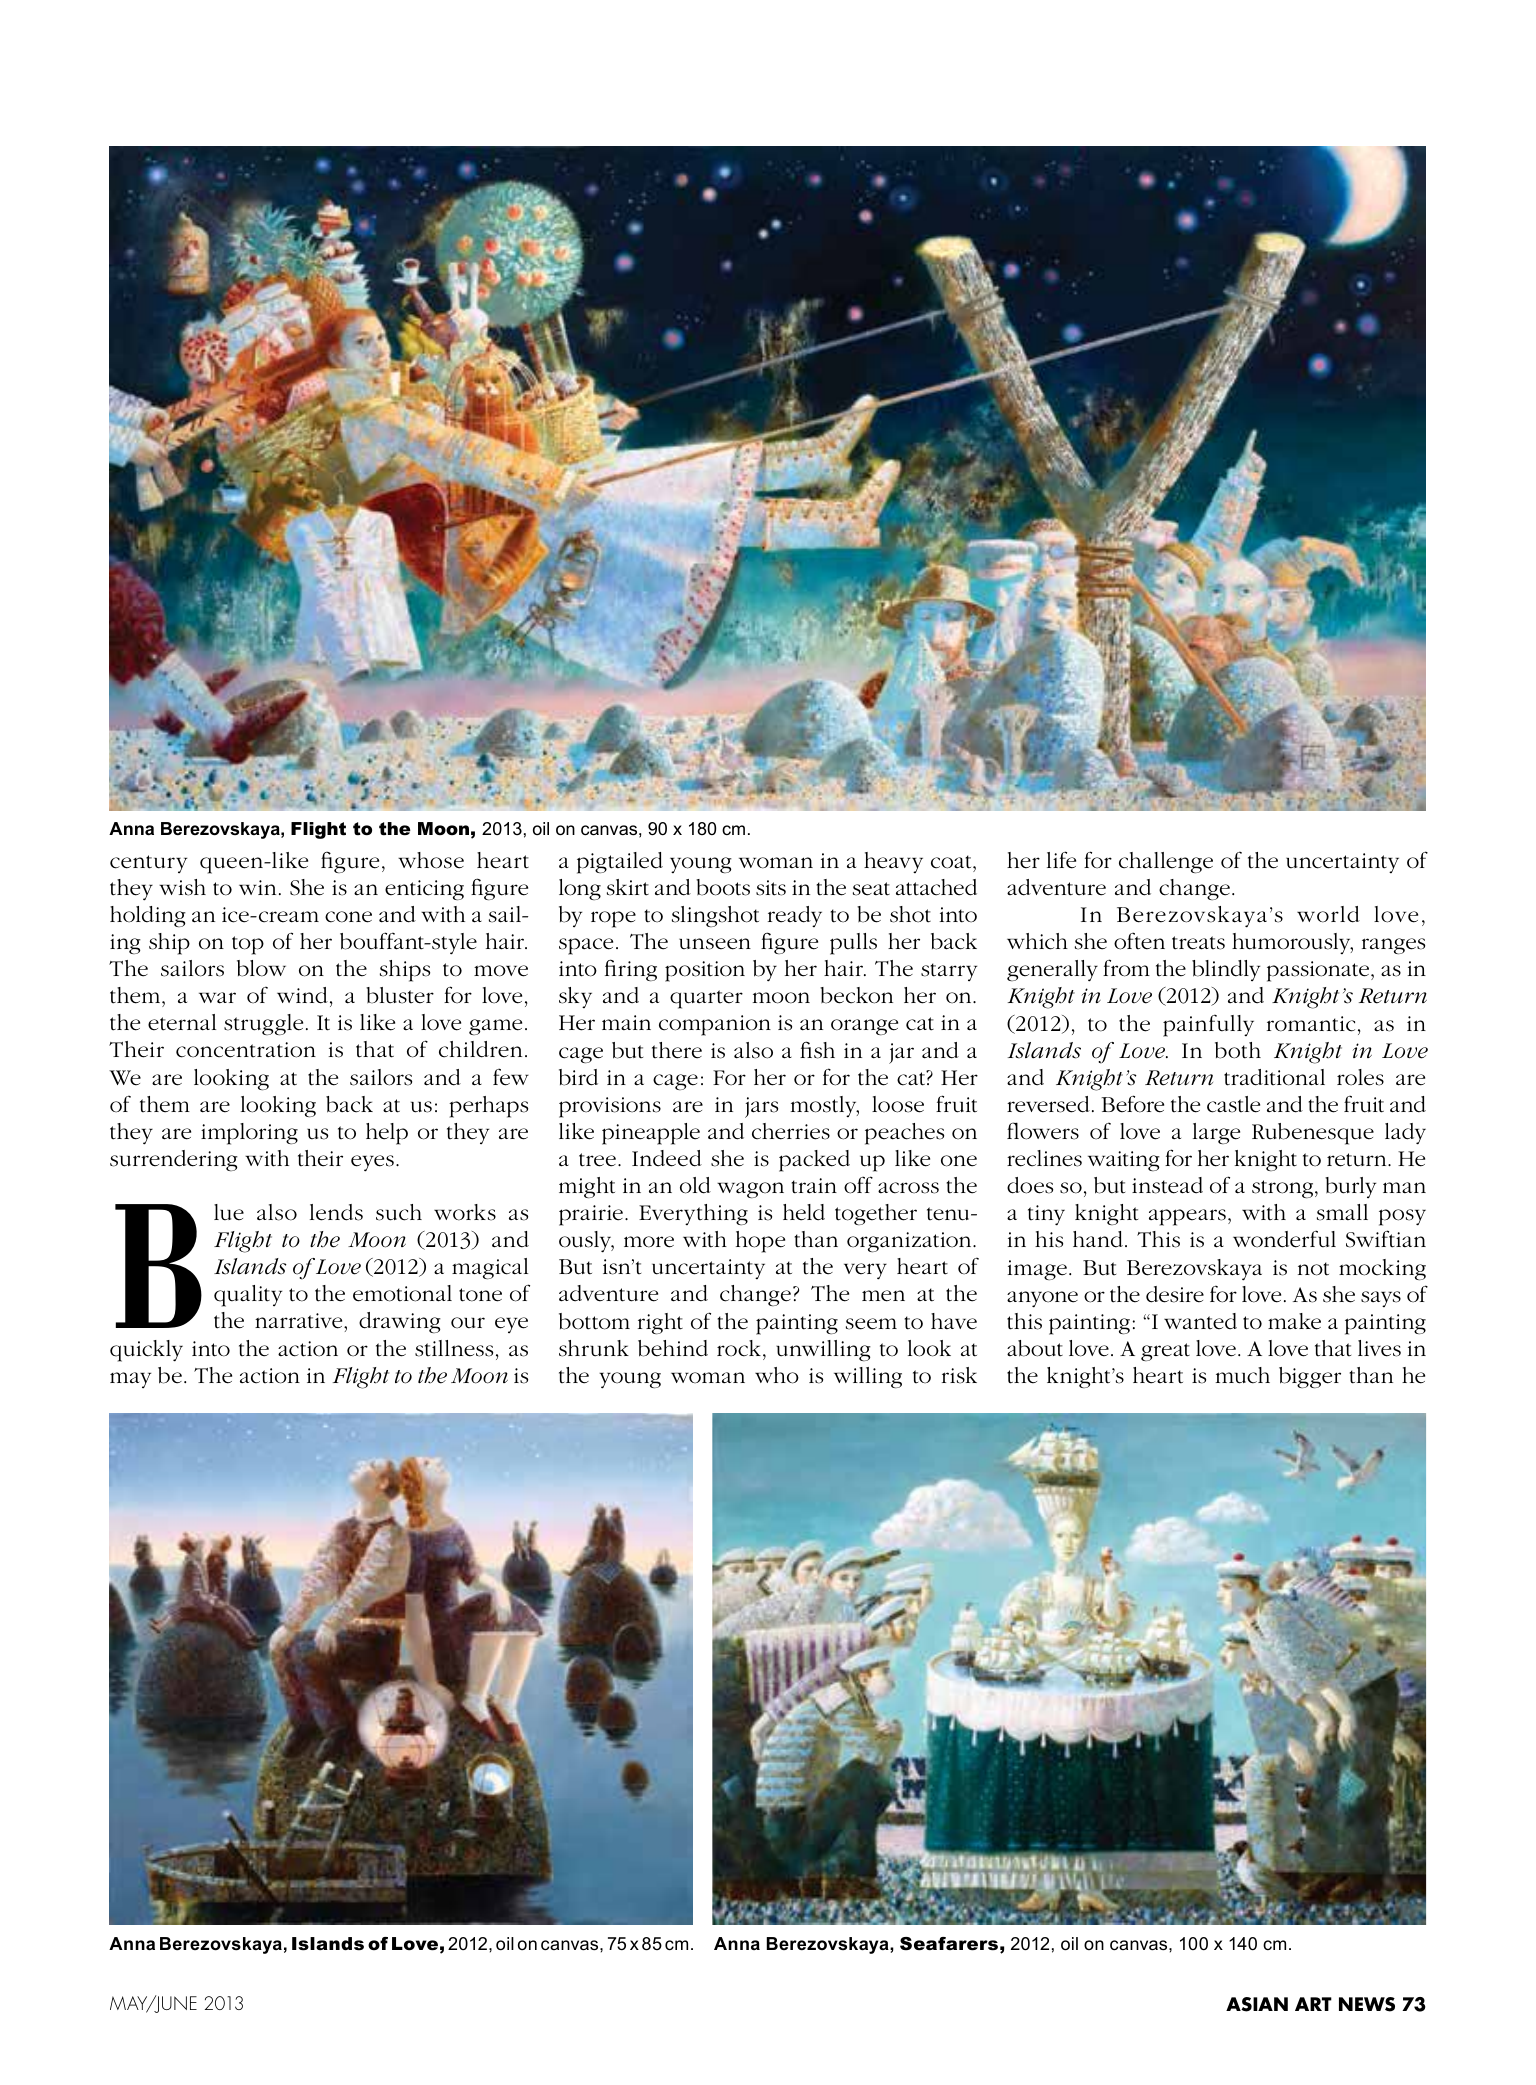 Image resolution: width=1536 pixels, height=2085 pixels. Describe the element at coordinates (1257, 2004) in the screenshot. I see `ASIAN` at that location.
